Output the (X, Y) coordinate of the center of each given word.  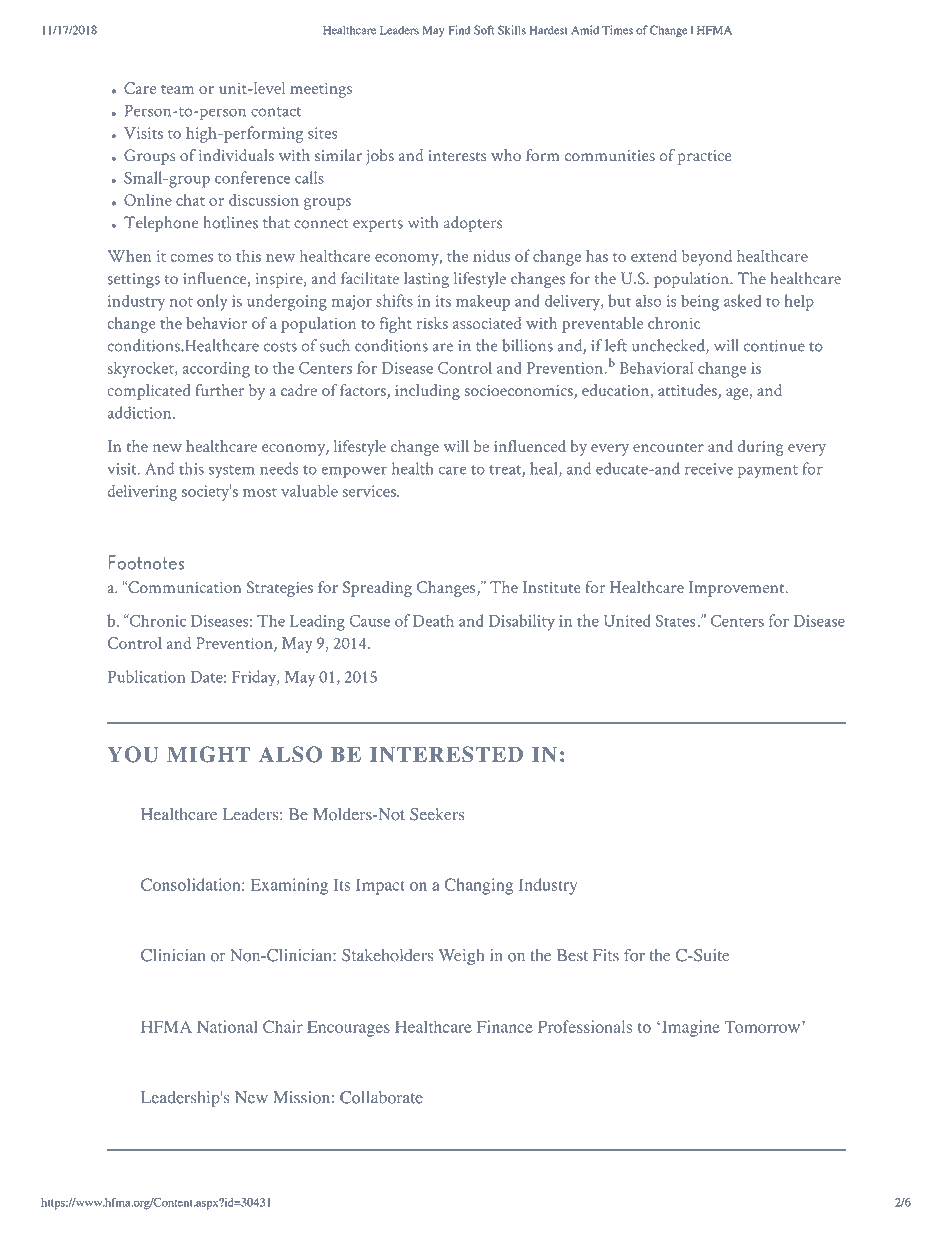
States (675, 621)
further (219, 390)
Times (617, 30)
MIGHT (208, 754)
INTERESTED (446, 754)
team (177, 89)
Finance (505, 1026)
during (761, 448)
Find (459, 30)
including (427, 392)
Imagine (689, 1028)
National (227, 1026)
